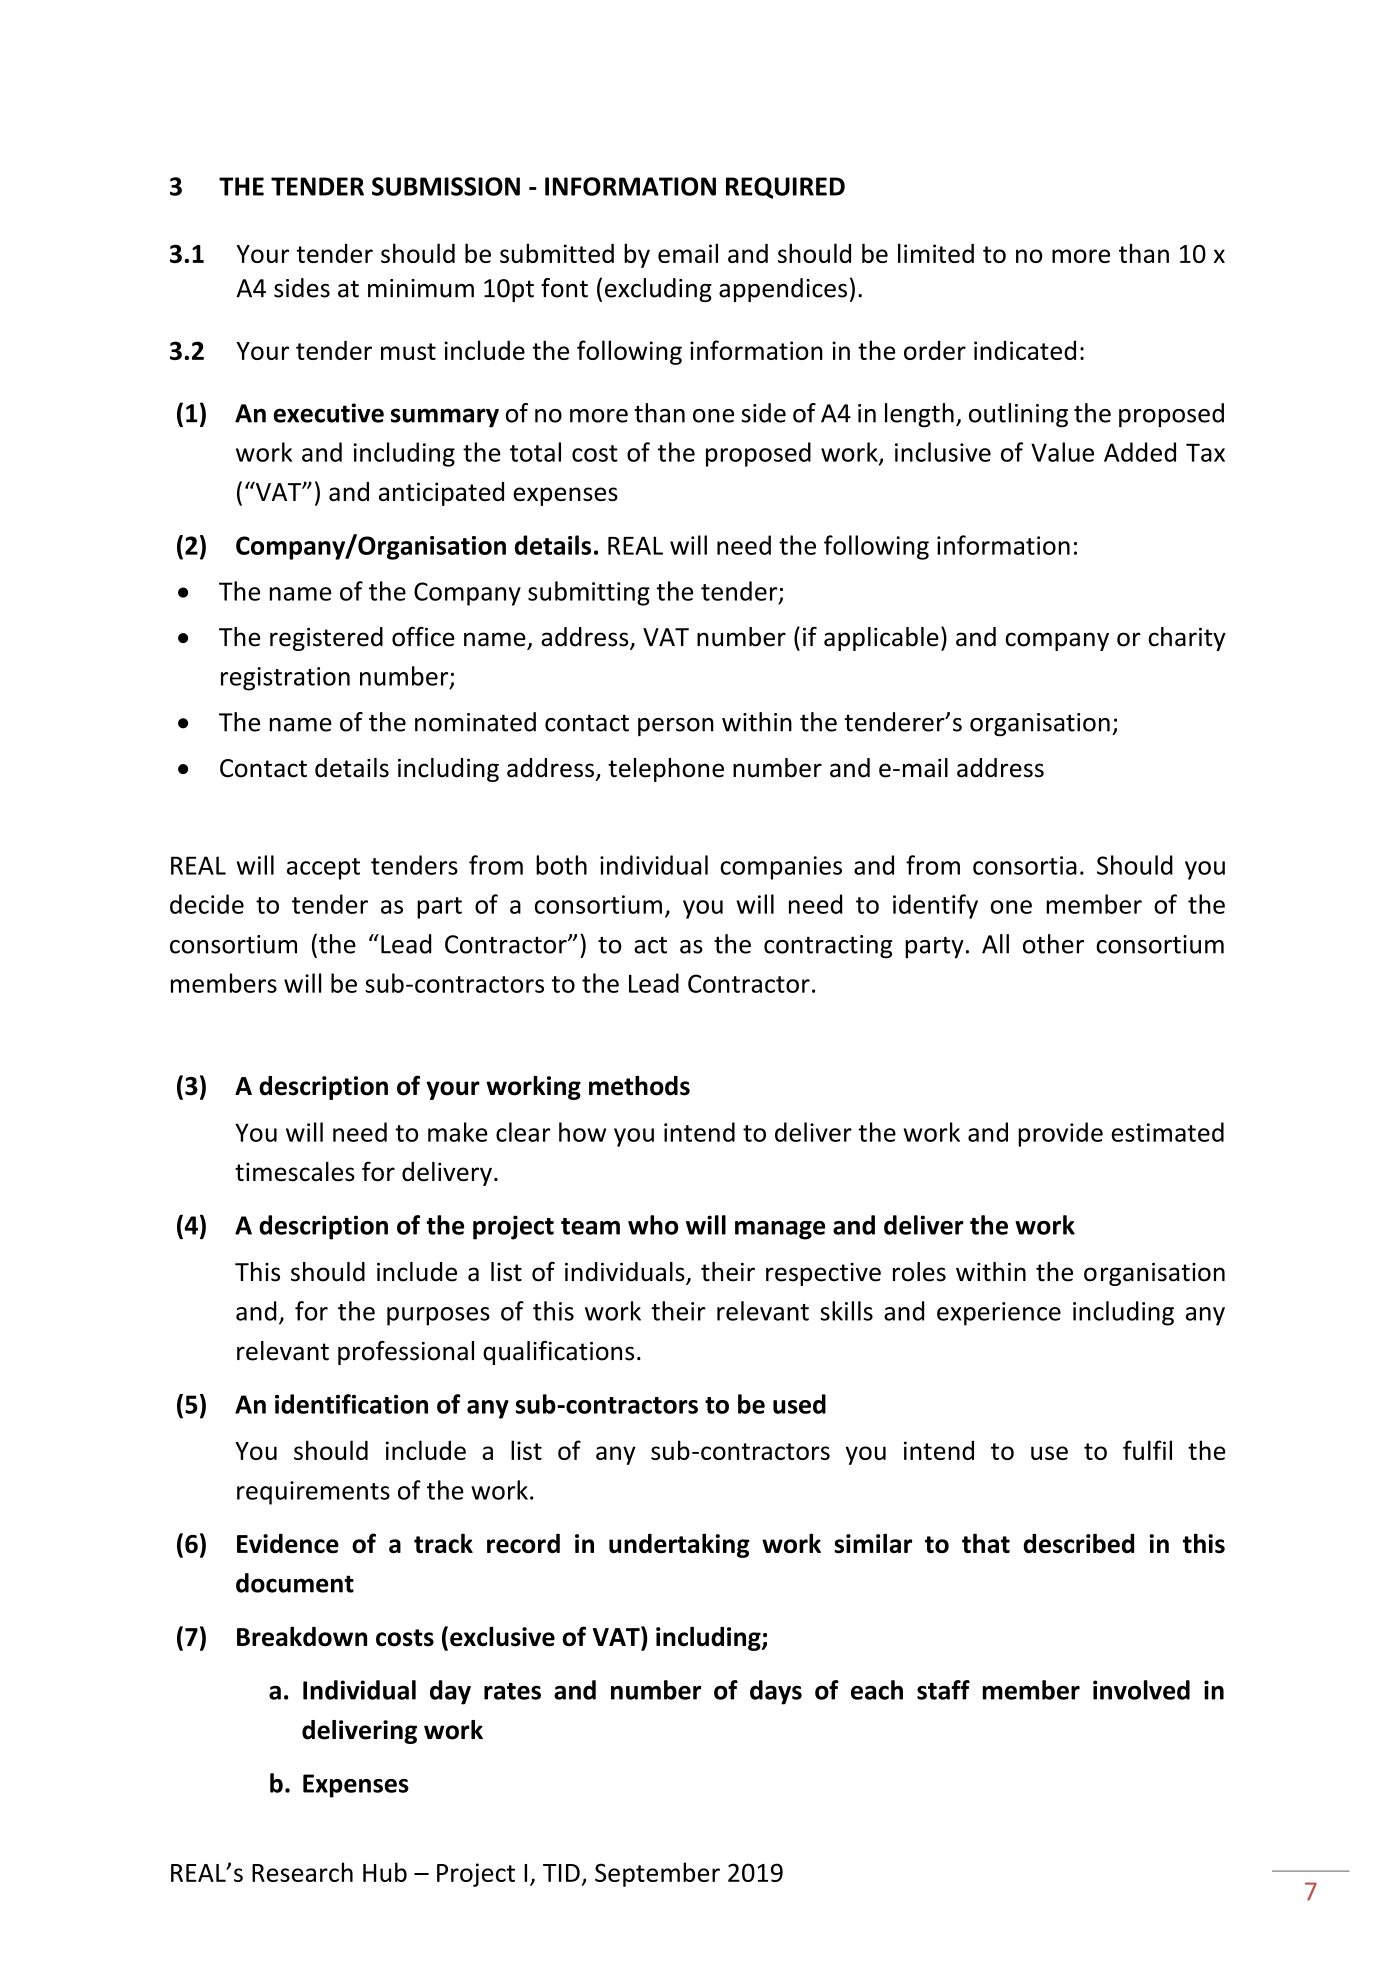 This image has height=1972, width=1395. What do you see at coordinates (421, 288) in the image?
I see `minimum` at bounding box center [421, 288].
